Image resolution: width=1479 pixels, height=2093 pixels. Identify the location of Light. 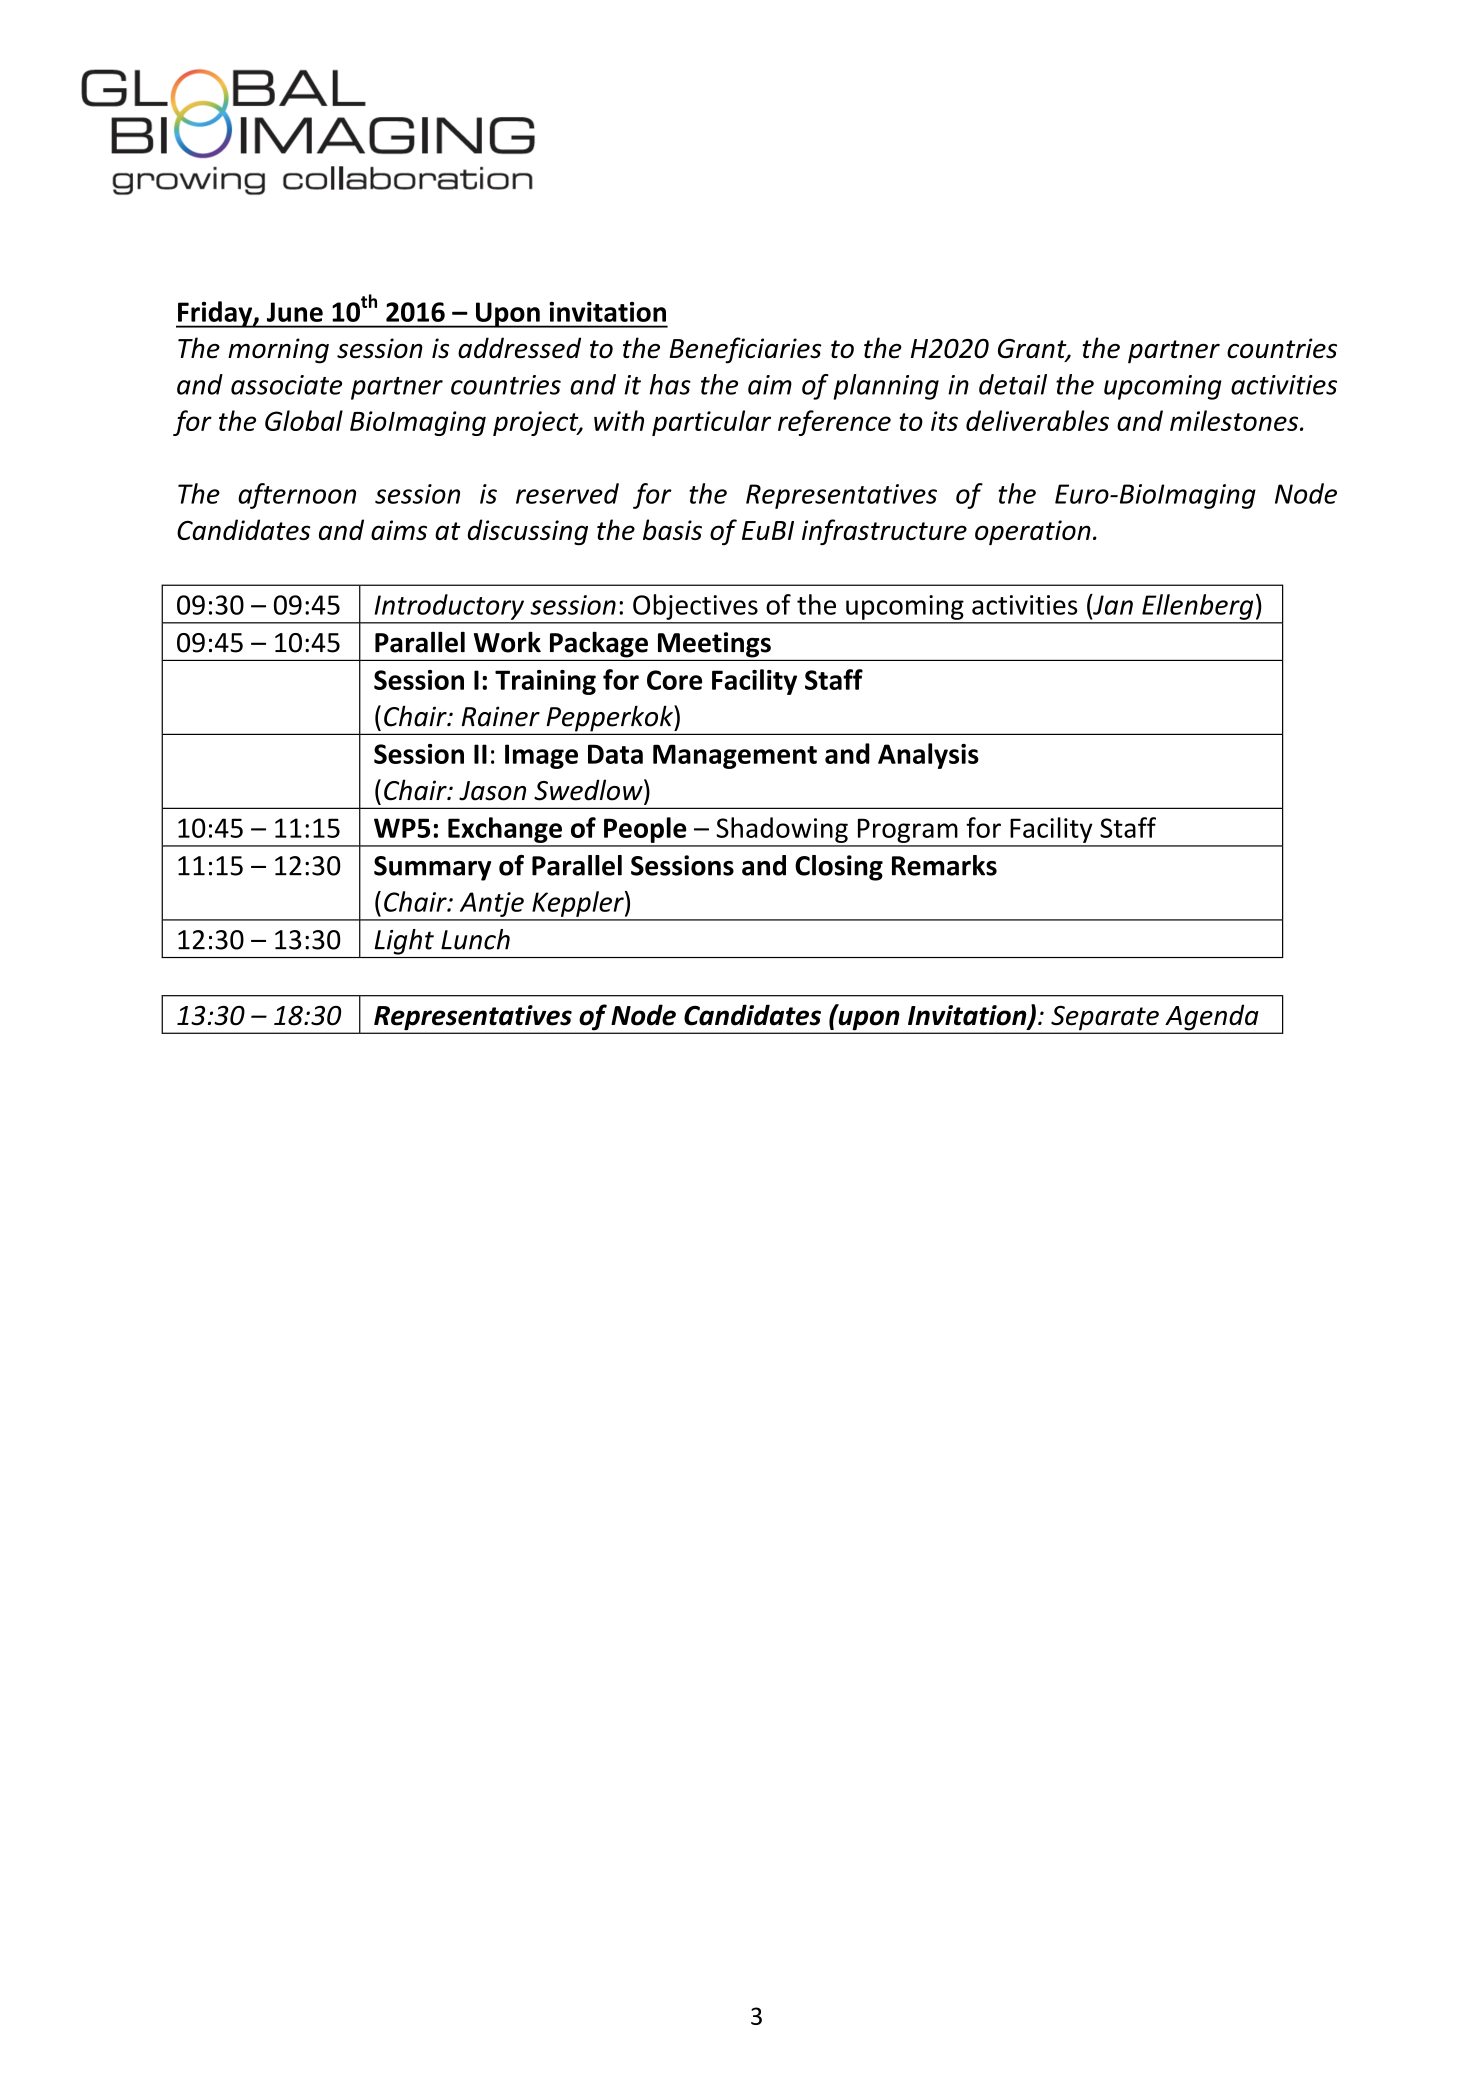
(404, 942).
